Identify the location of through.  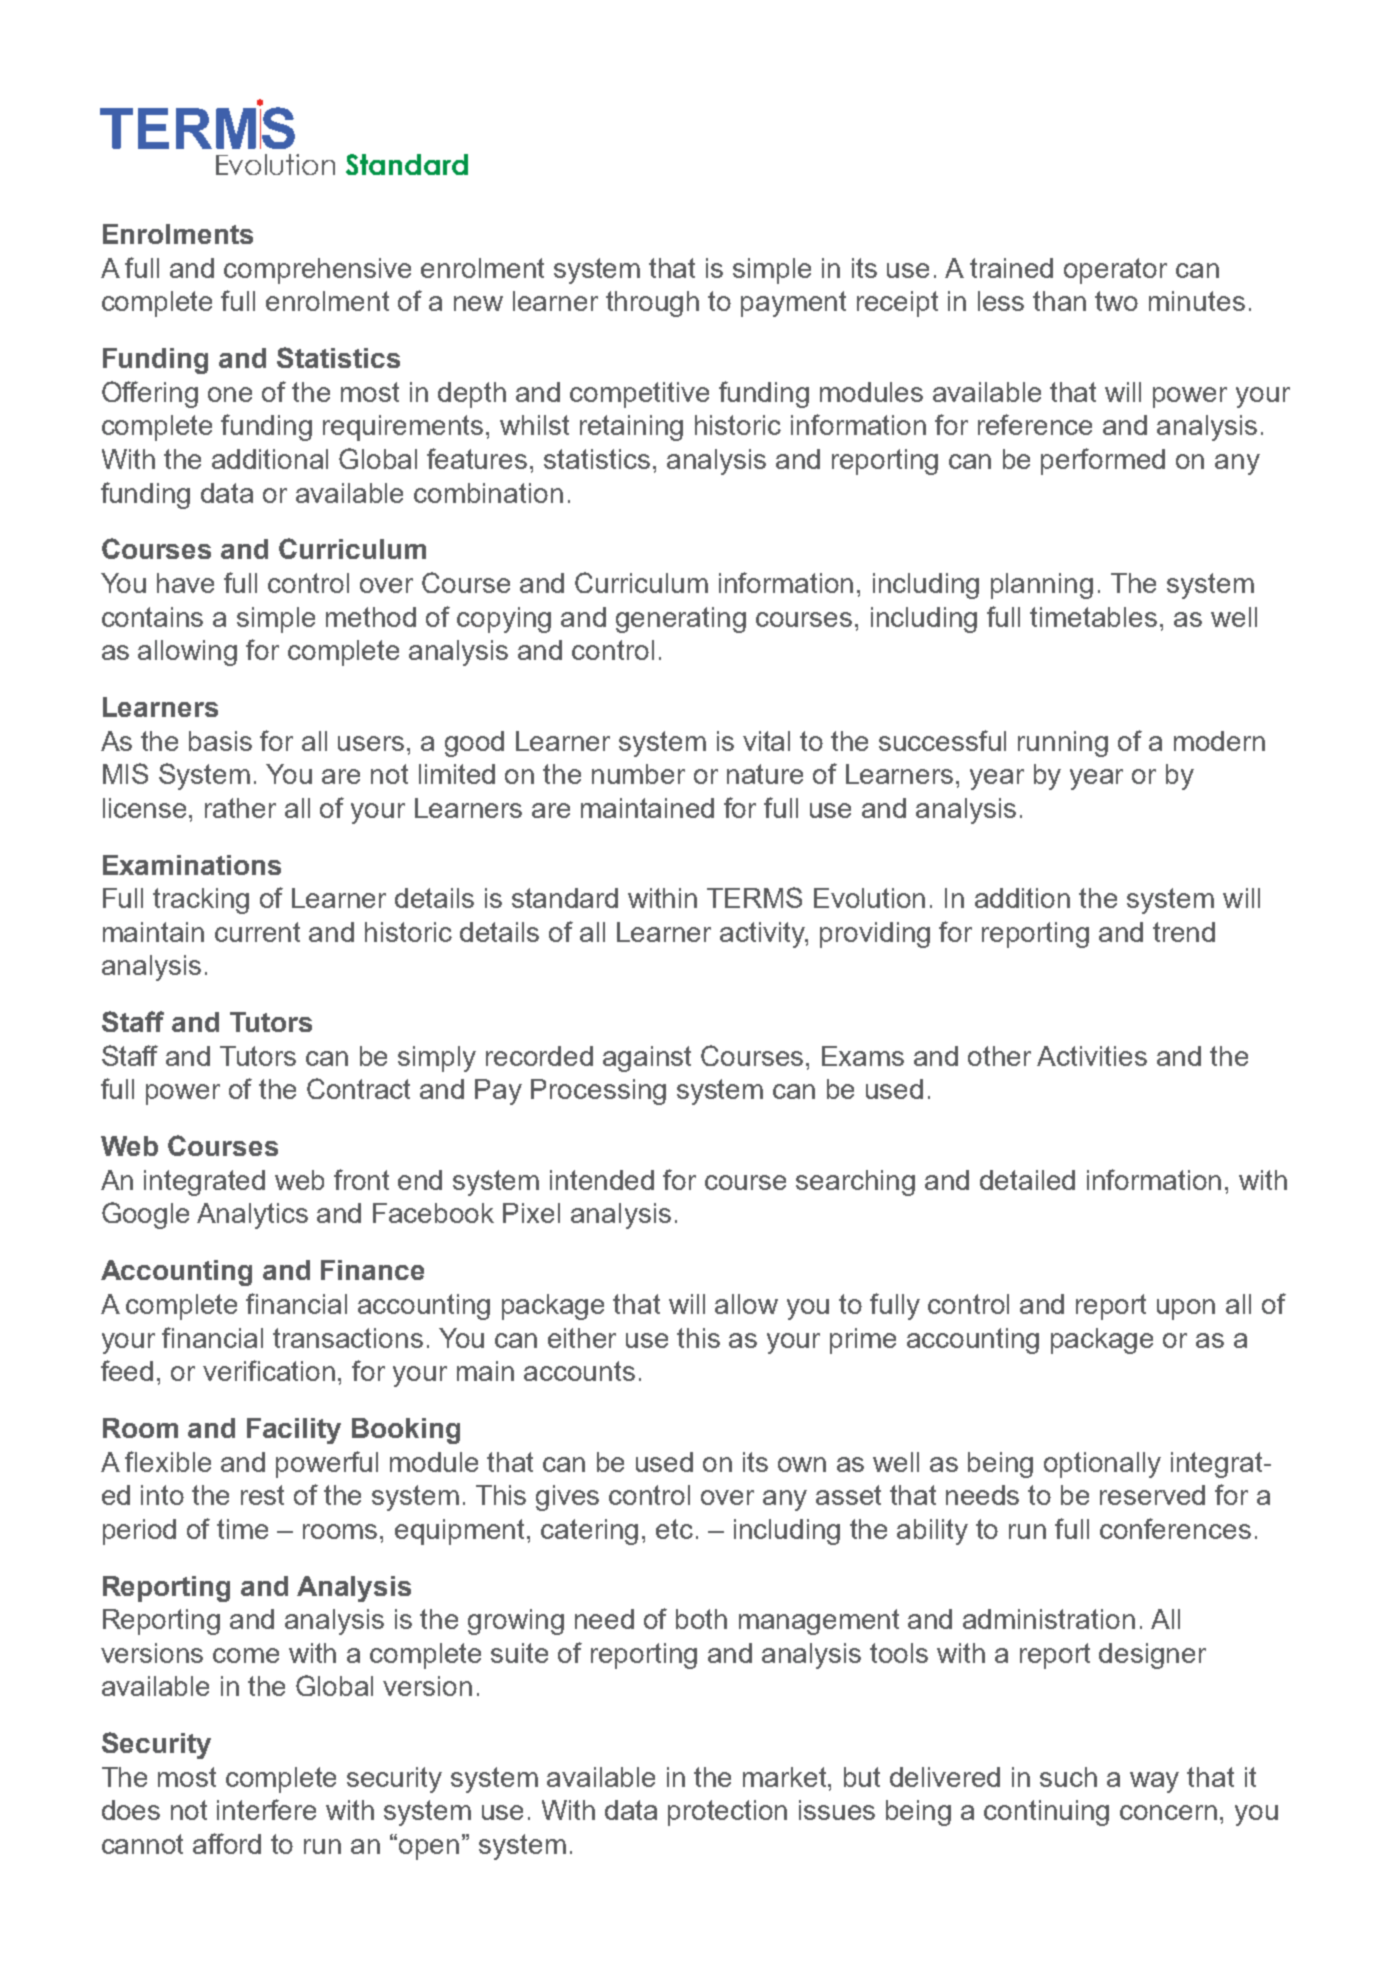
(652, 304).
